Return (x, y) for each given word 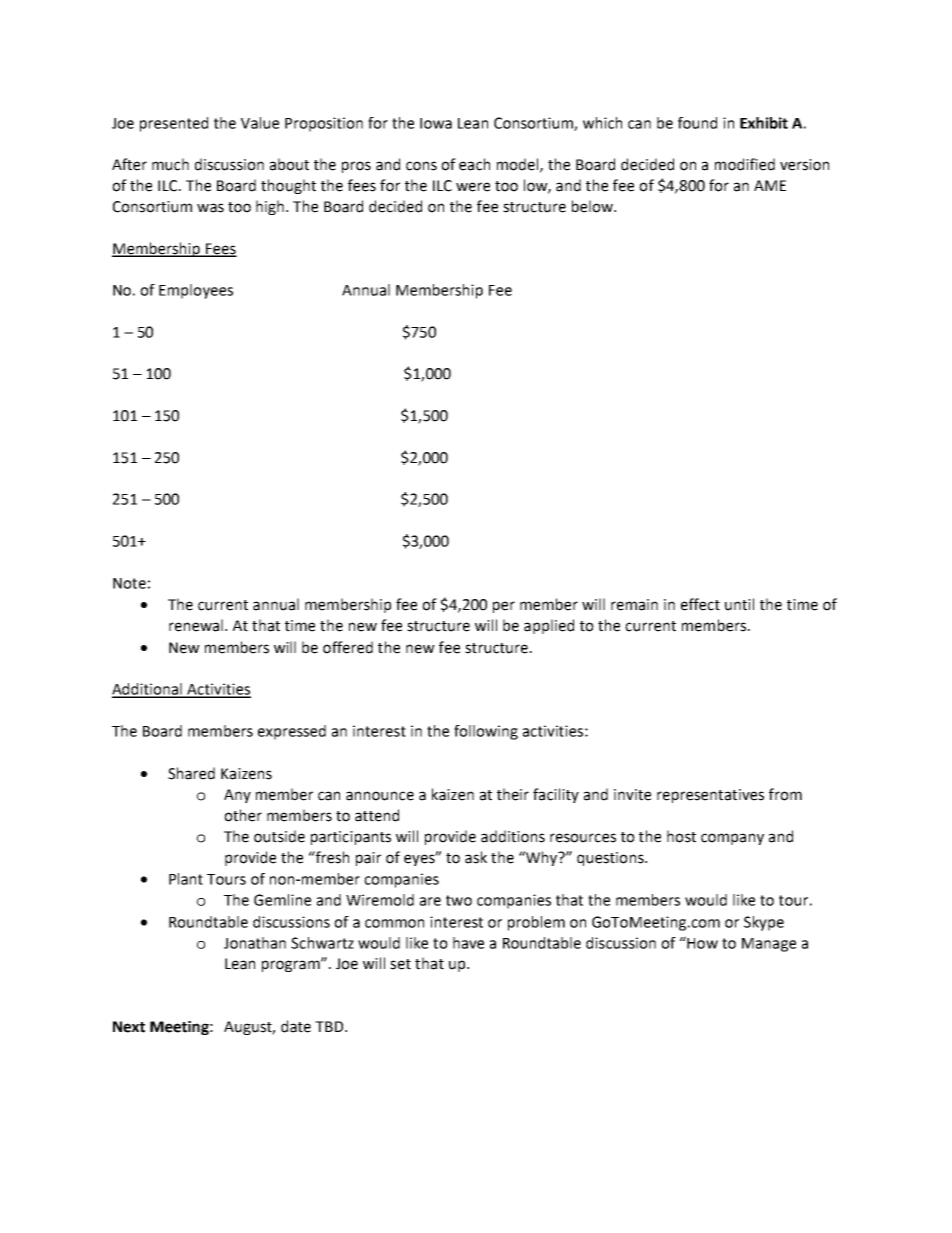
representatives (710, 796)
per (504, 607)
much (170, 164)
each (474, 164)
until (739, 604)
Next (129, 1027)
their (513, 794)
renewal (196, 625)
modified (745, 164)
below (593, 206)
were (473, 187)
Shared (191, 773)
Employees (196, 291)
